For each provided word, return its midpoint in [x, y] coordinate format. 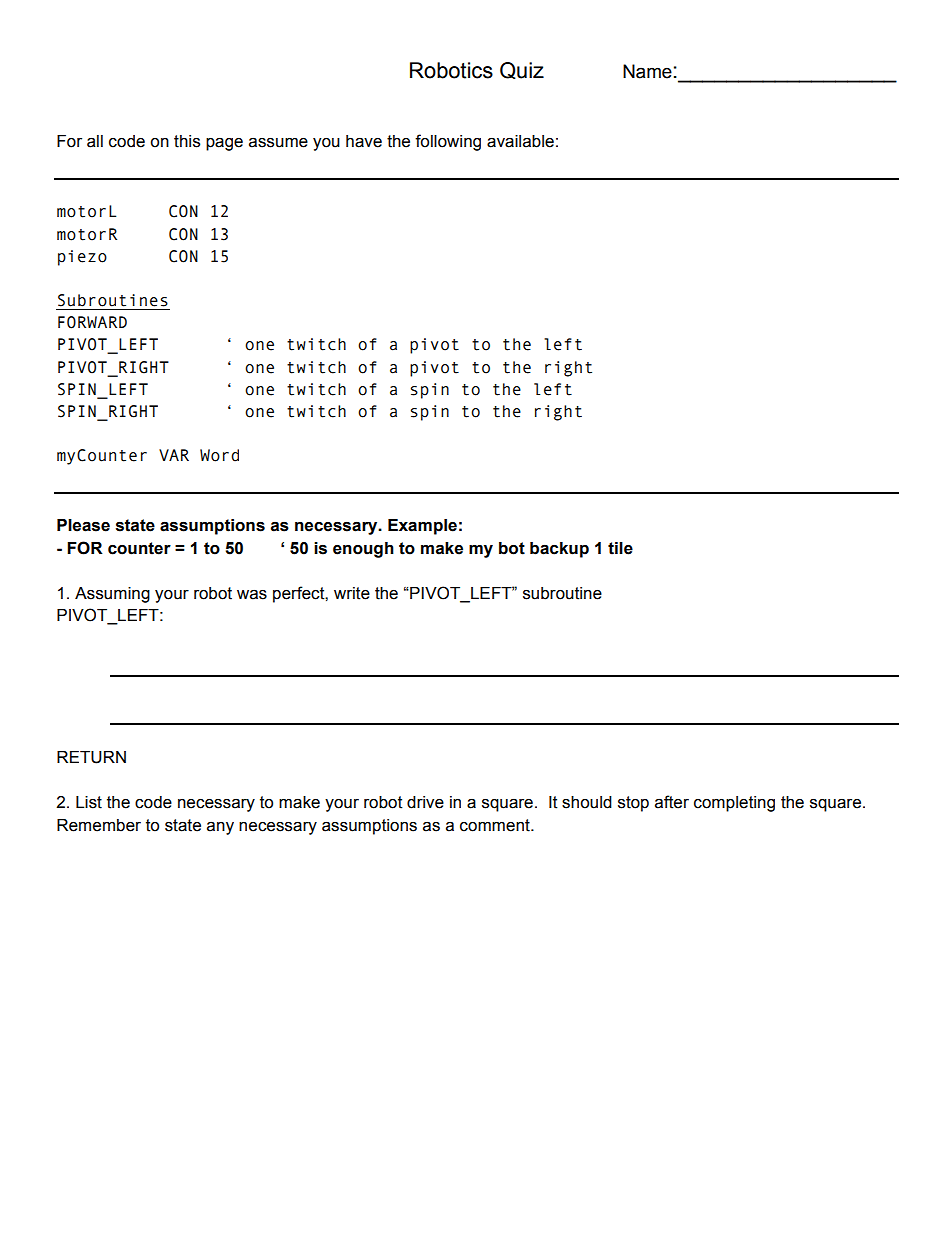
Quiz [522, 70]
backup [559, 550]
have [364, 141]
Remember [99, 825]
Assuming [112, 595]
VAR [174, 455]
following [448, 142]
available [520, 141]
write [352, 593]
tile [620, 548]
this [187, 141]
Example [422, 527]
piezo [82, 258]
